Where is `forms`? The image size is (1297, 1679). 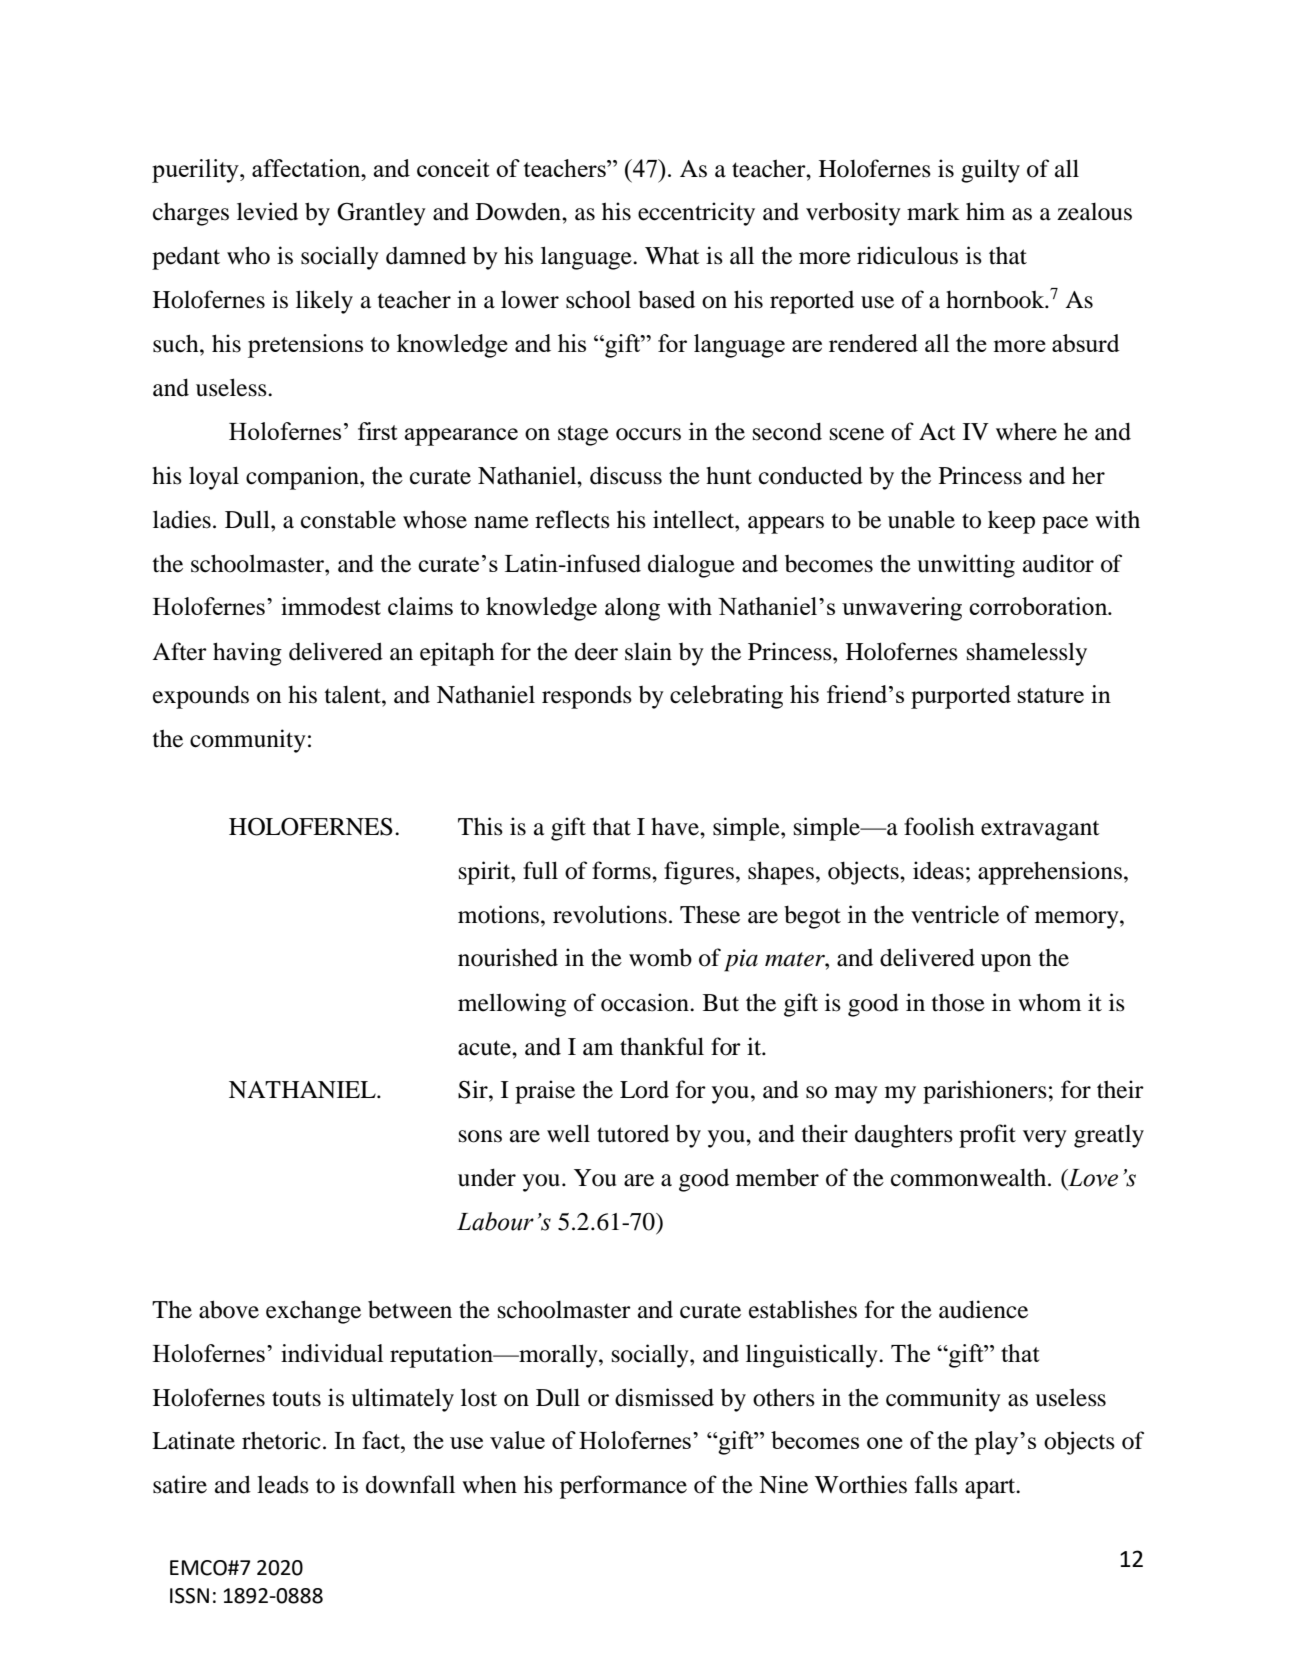 forms is located at coordinates (622, 870).
